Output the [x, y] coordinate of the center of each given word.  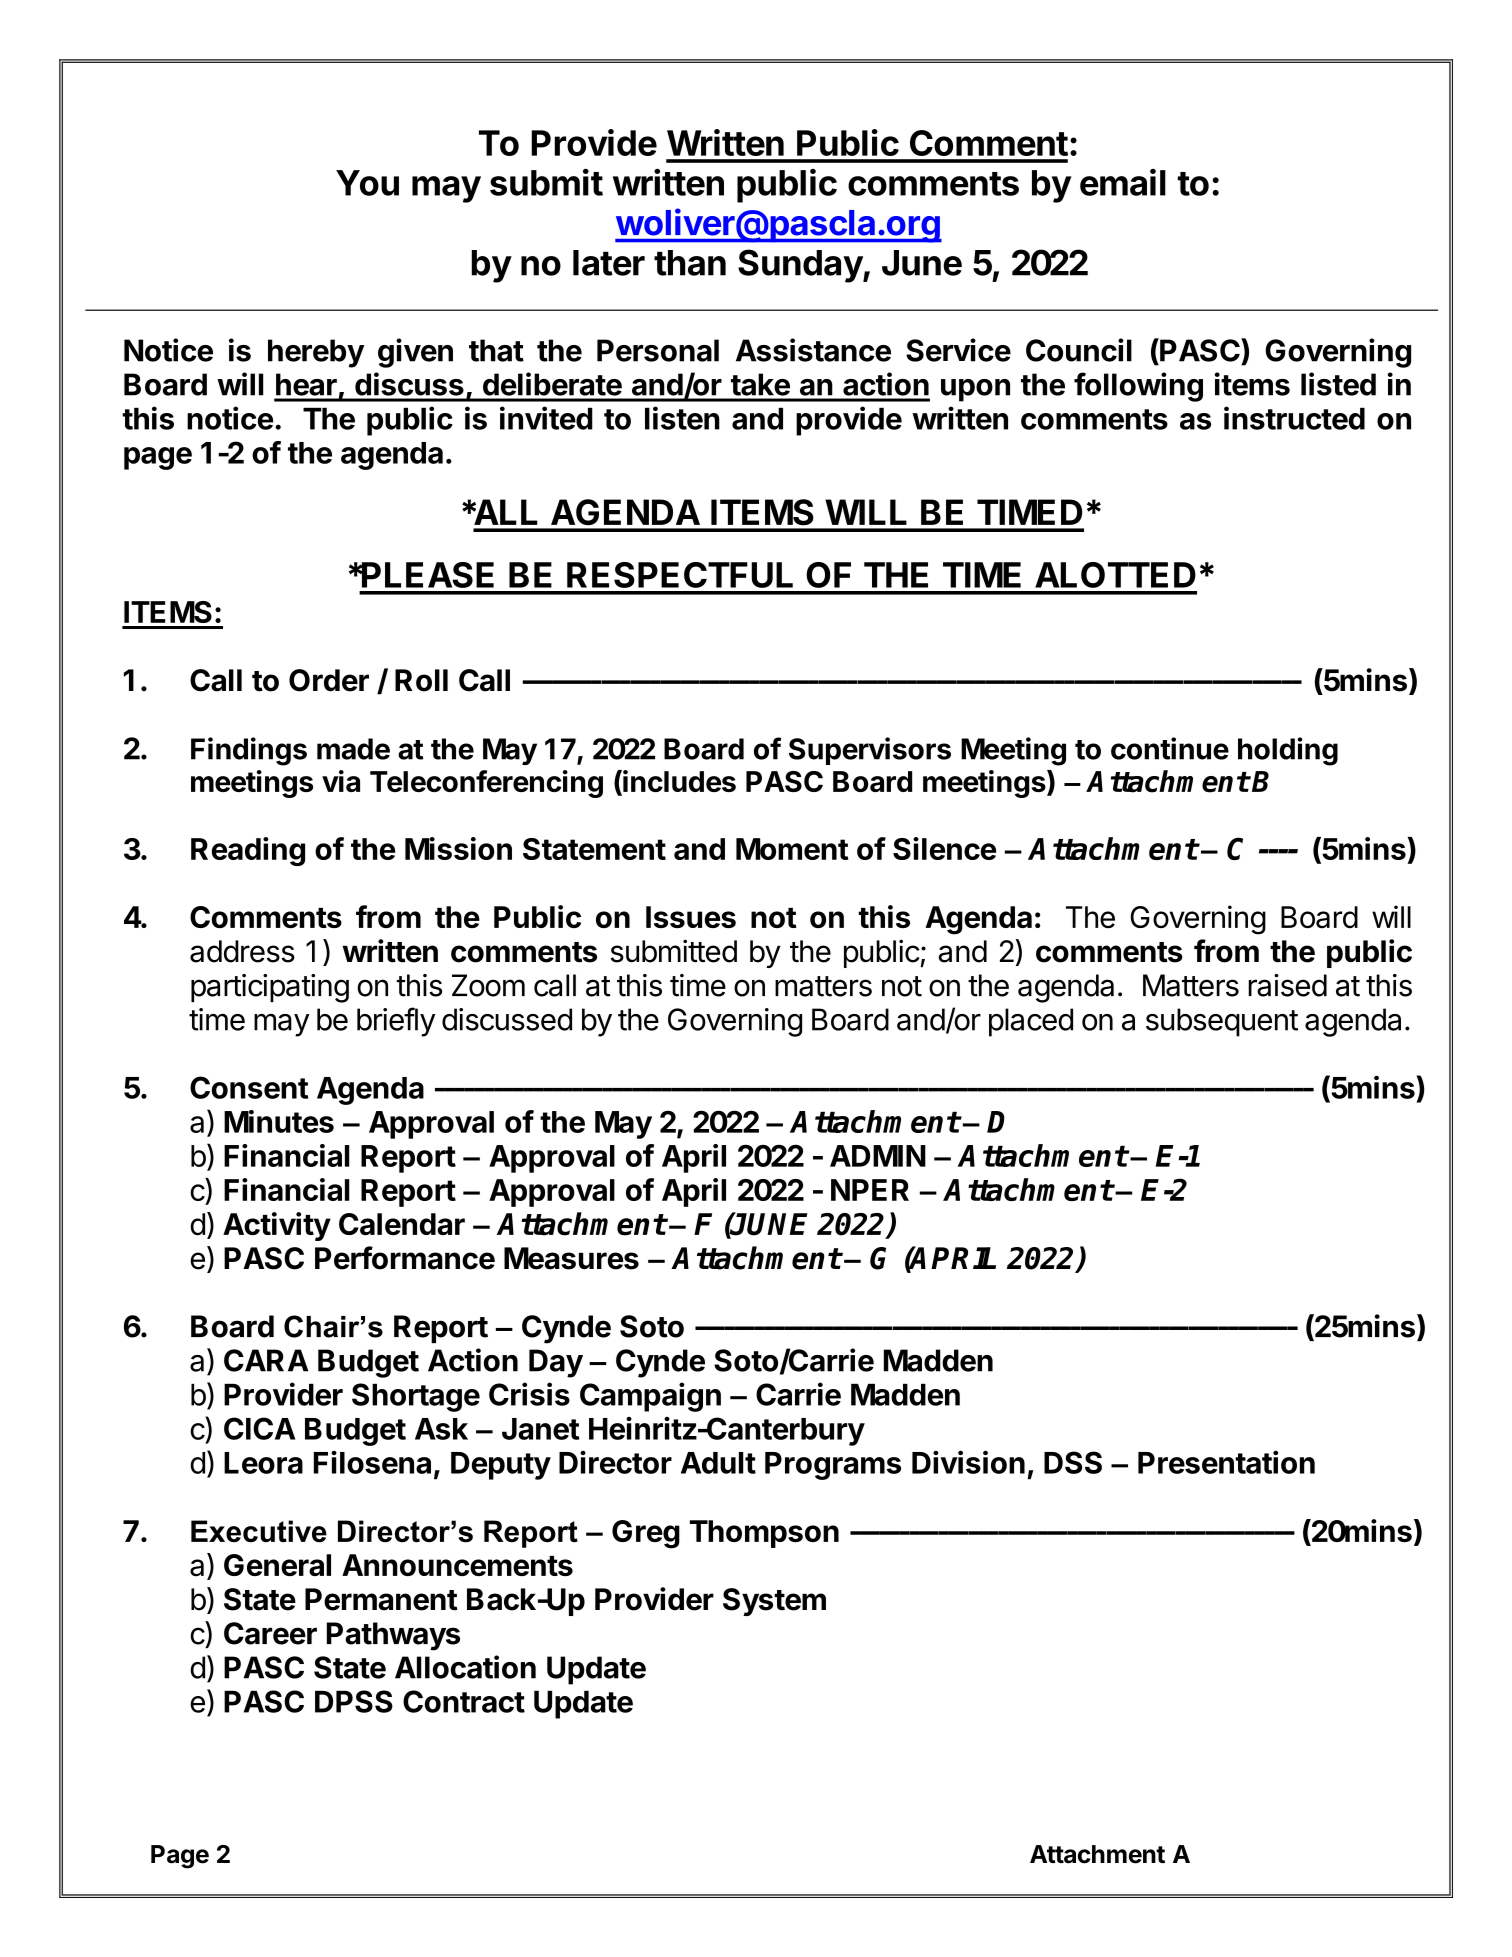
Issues [691, 917]
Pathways [393, 1636]
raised [1287, 985]
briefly [396, 1022]
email [1123, 182]
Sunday [801, 266]
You [367, 183]
